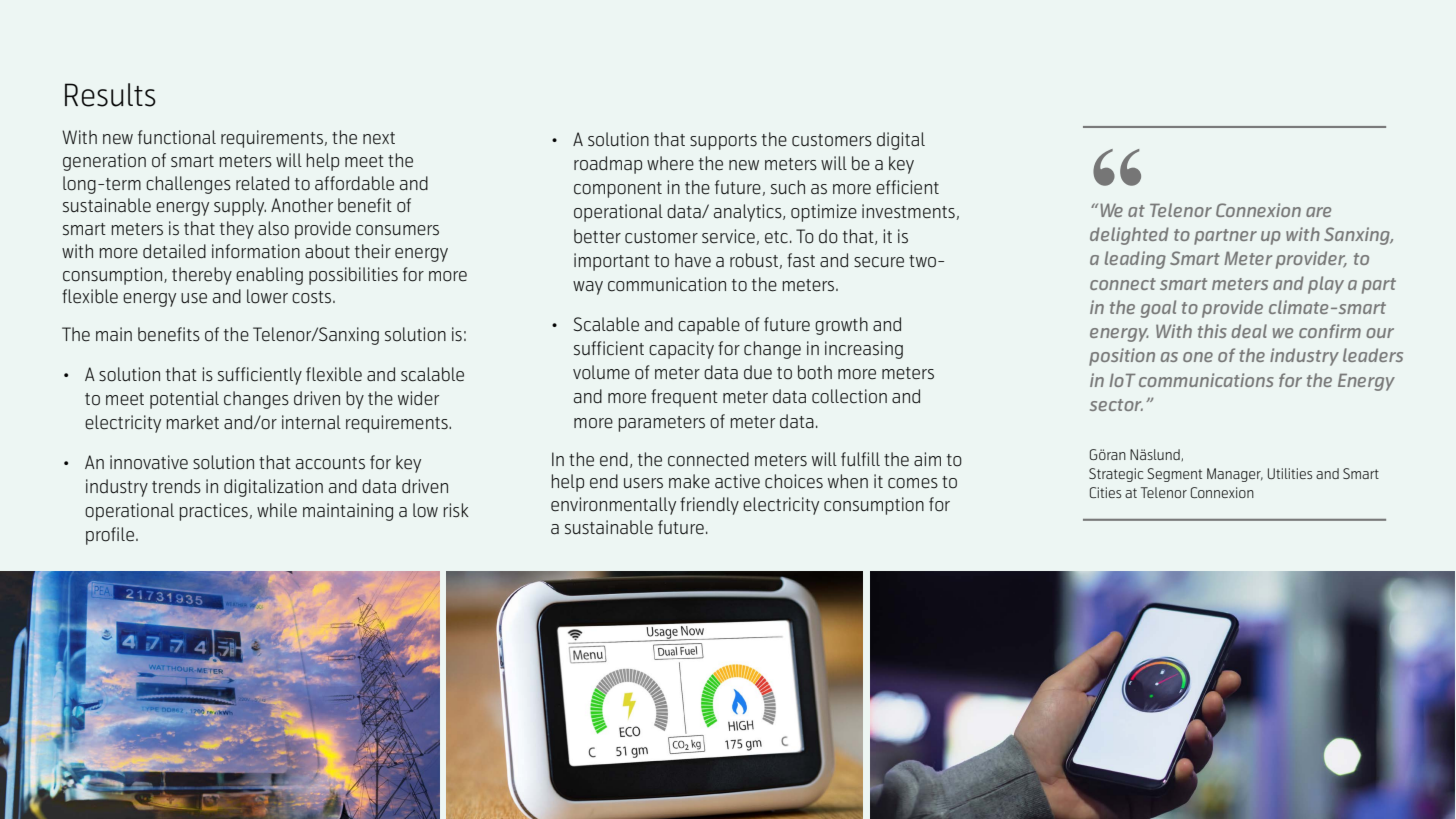 This image has width=1456, height=819. I want to click on efficient, so click(907, 187).
